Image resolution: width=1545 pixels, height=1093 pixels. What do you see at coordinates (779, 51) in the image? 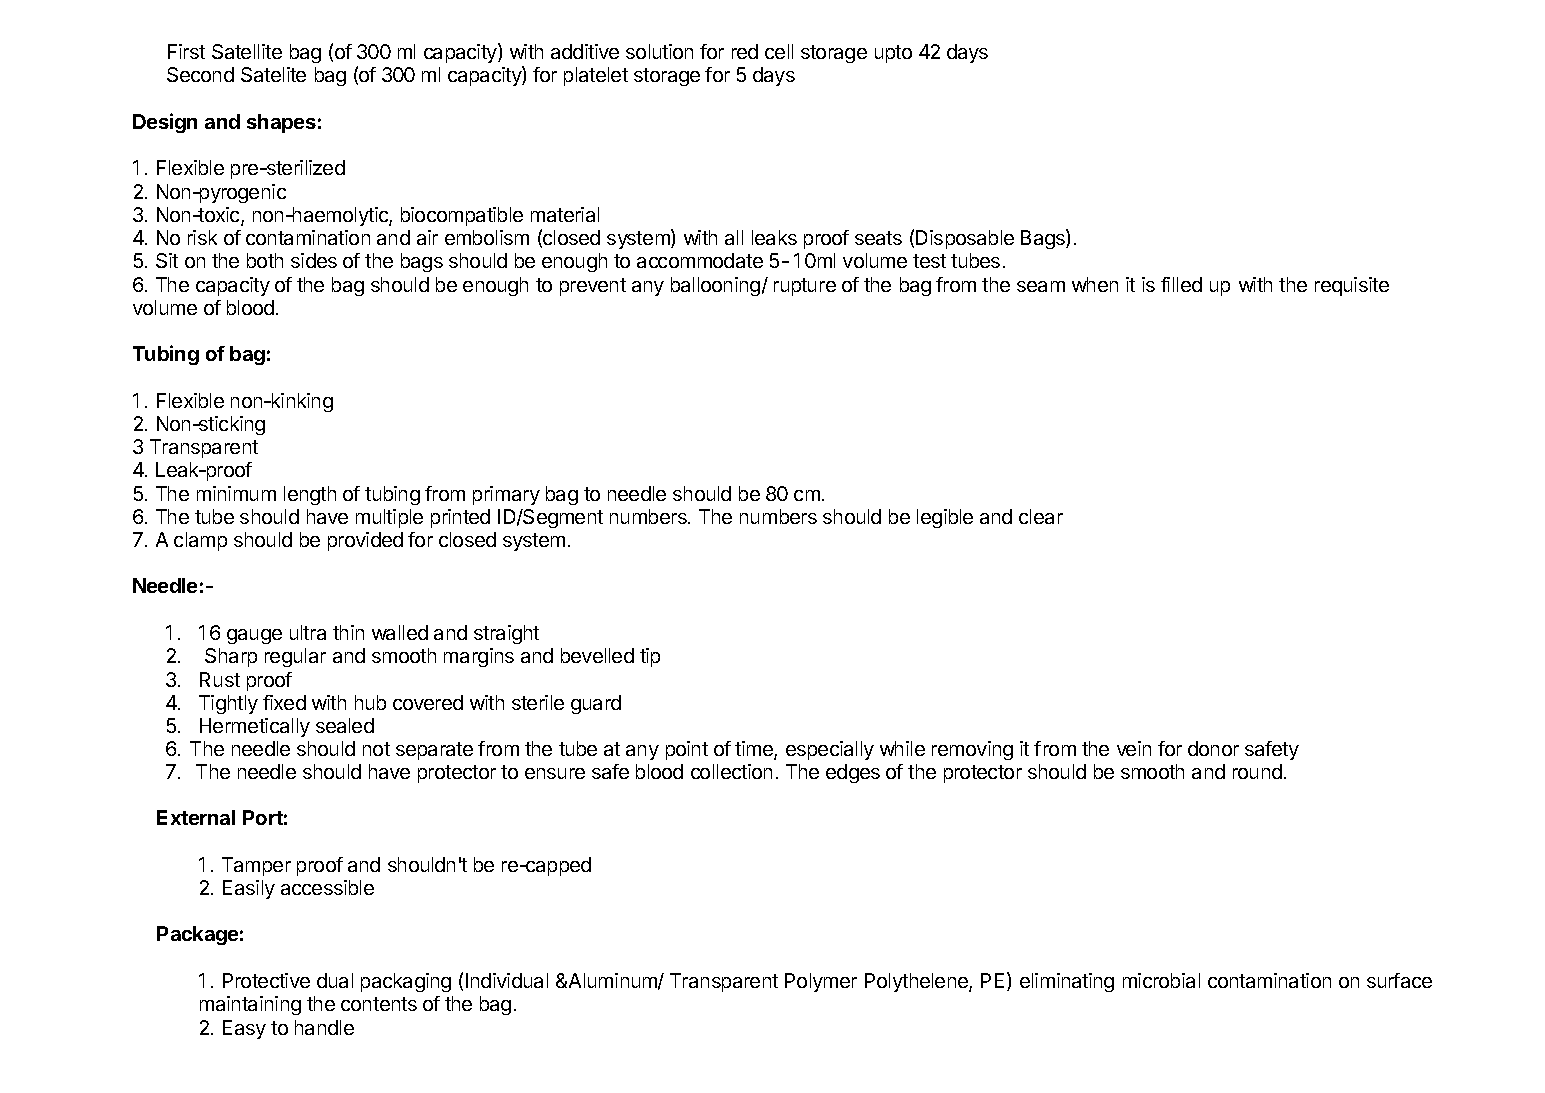
I see `cell` at bounding box center [779, 51].
